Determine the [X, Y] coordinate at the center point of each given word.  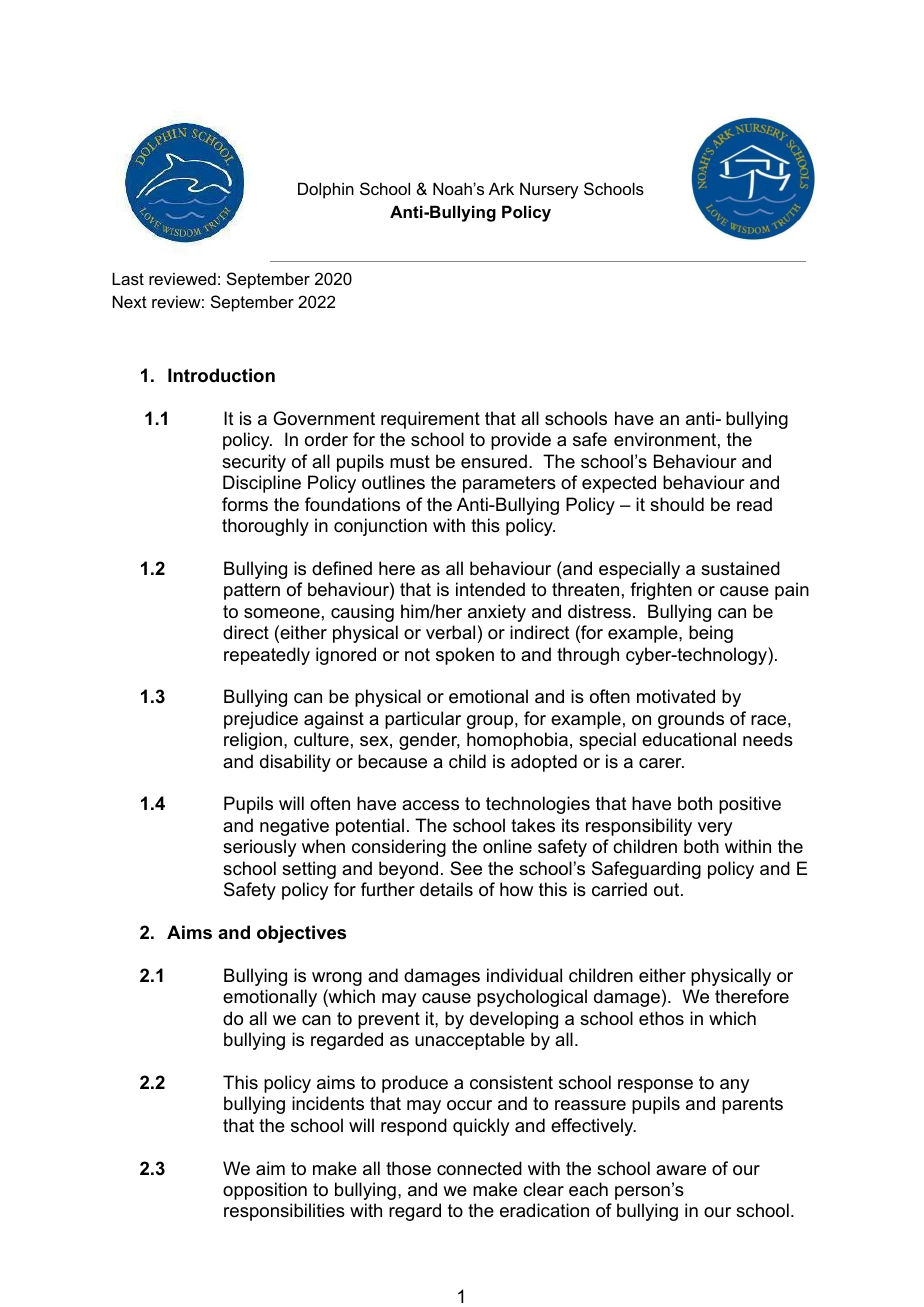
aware [681, 1170]
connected [479, 1168]
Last [128, 278]
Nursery [549, 190]
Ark [501, 188]
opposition [265, 1191]
